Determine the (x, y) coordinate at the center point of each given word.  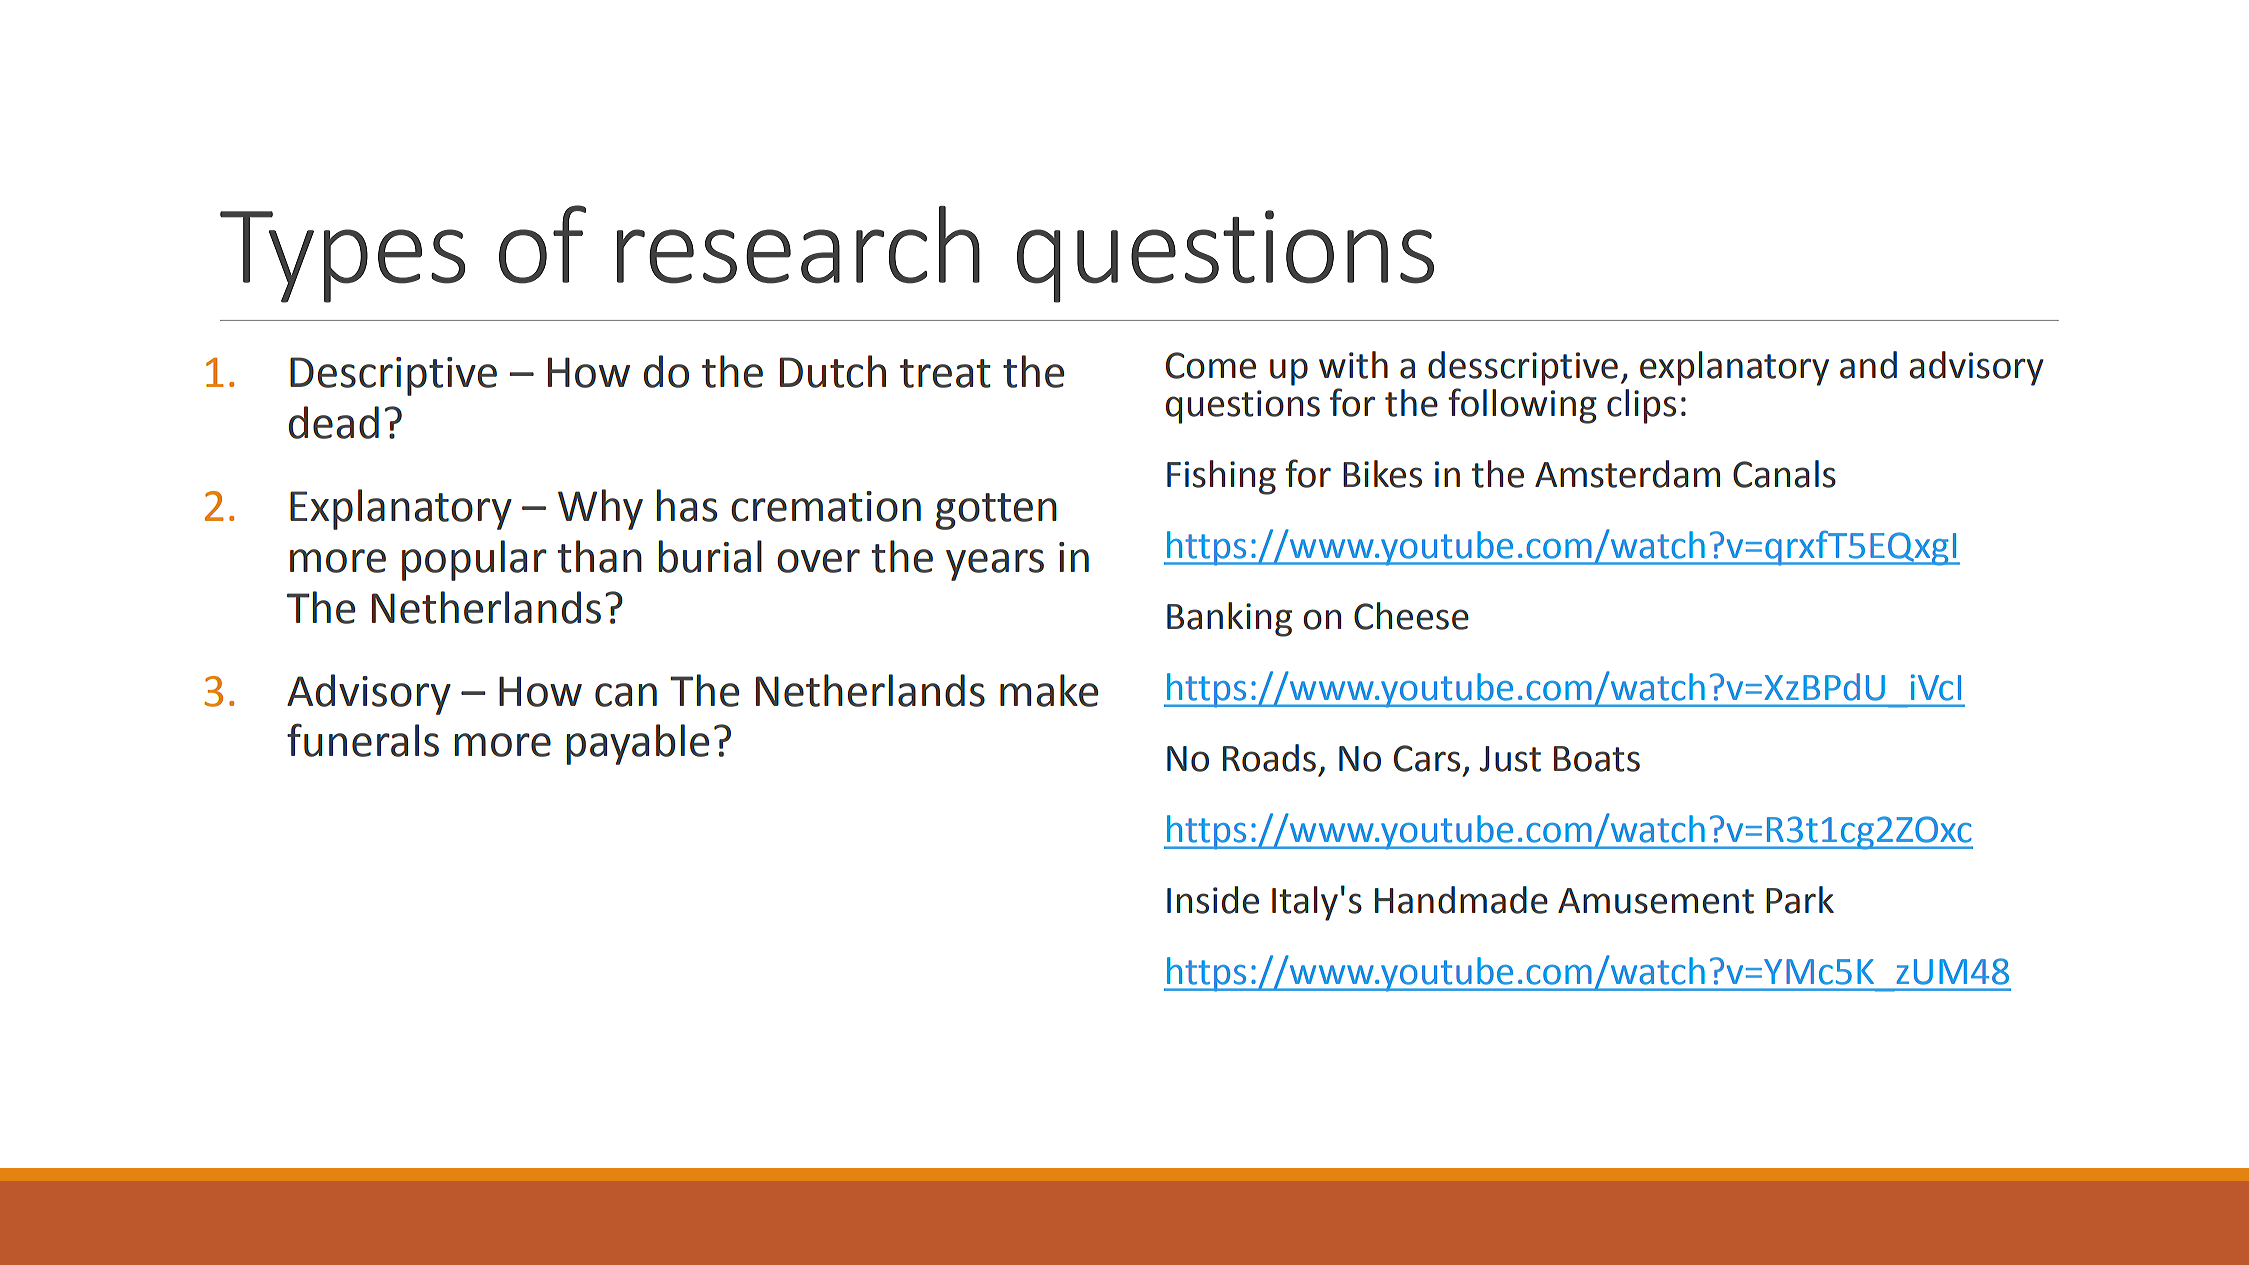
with (1353, 365)
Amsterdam (1627, 474)
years (995, 565)
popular (474, 560)
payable (637, 744)
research (798, 245)
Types (343, 257)
